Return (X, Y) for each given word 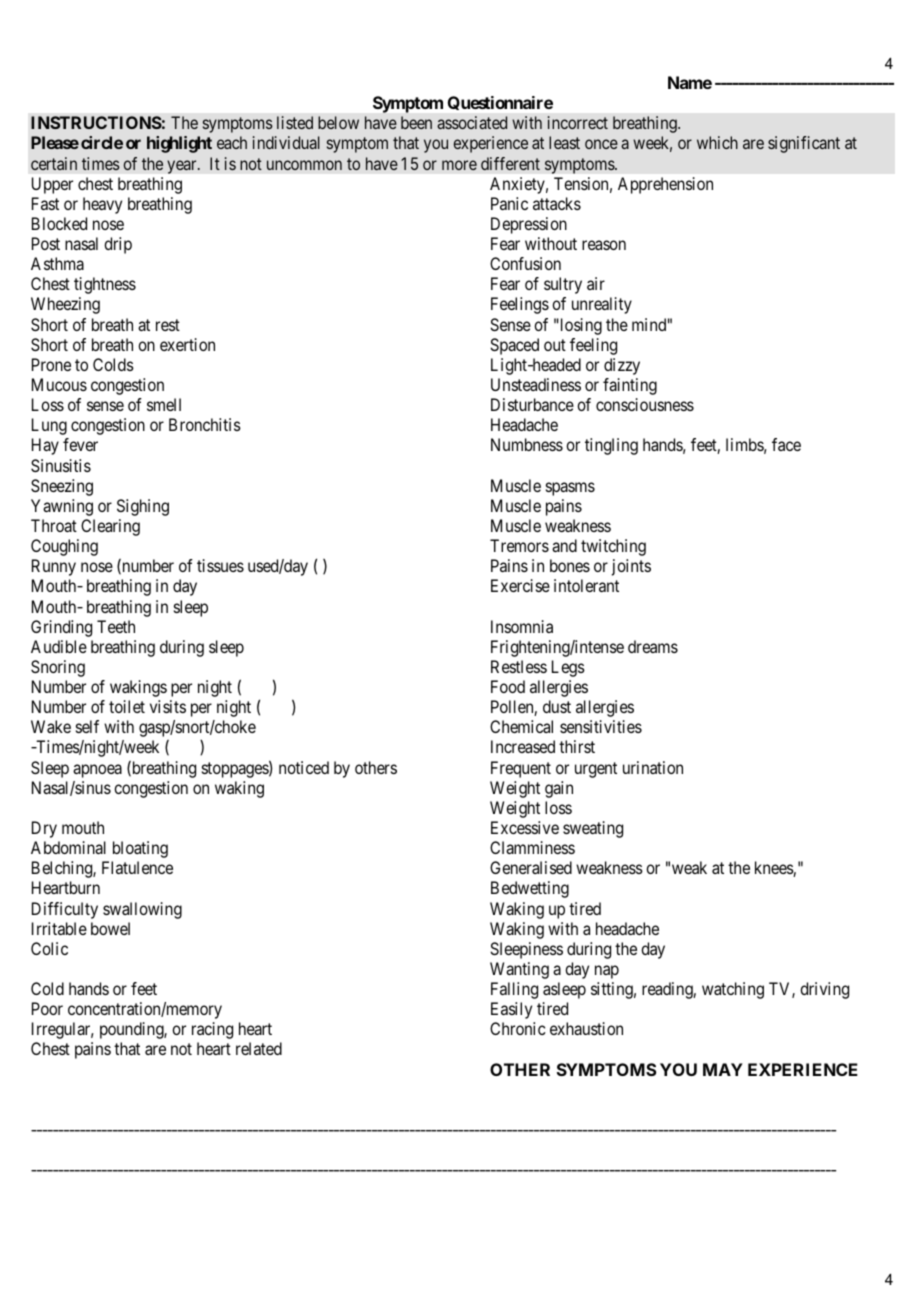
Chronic (518, 1028)
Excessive (525, 827)
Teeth (116, 626)
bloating (140, 849)
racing (212, 1030)
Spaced (514, 346)
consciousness (645, 404)
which (717, 142)
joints (631, 567)
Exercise (520, 585)
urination (653, 767)
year (183, 167)
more (459, 165)
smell (164, 404)
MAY (723, 1069)
